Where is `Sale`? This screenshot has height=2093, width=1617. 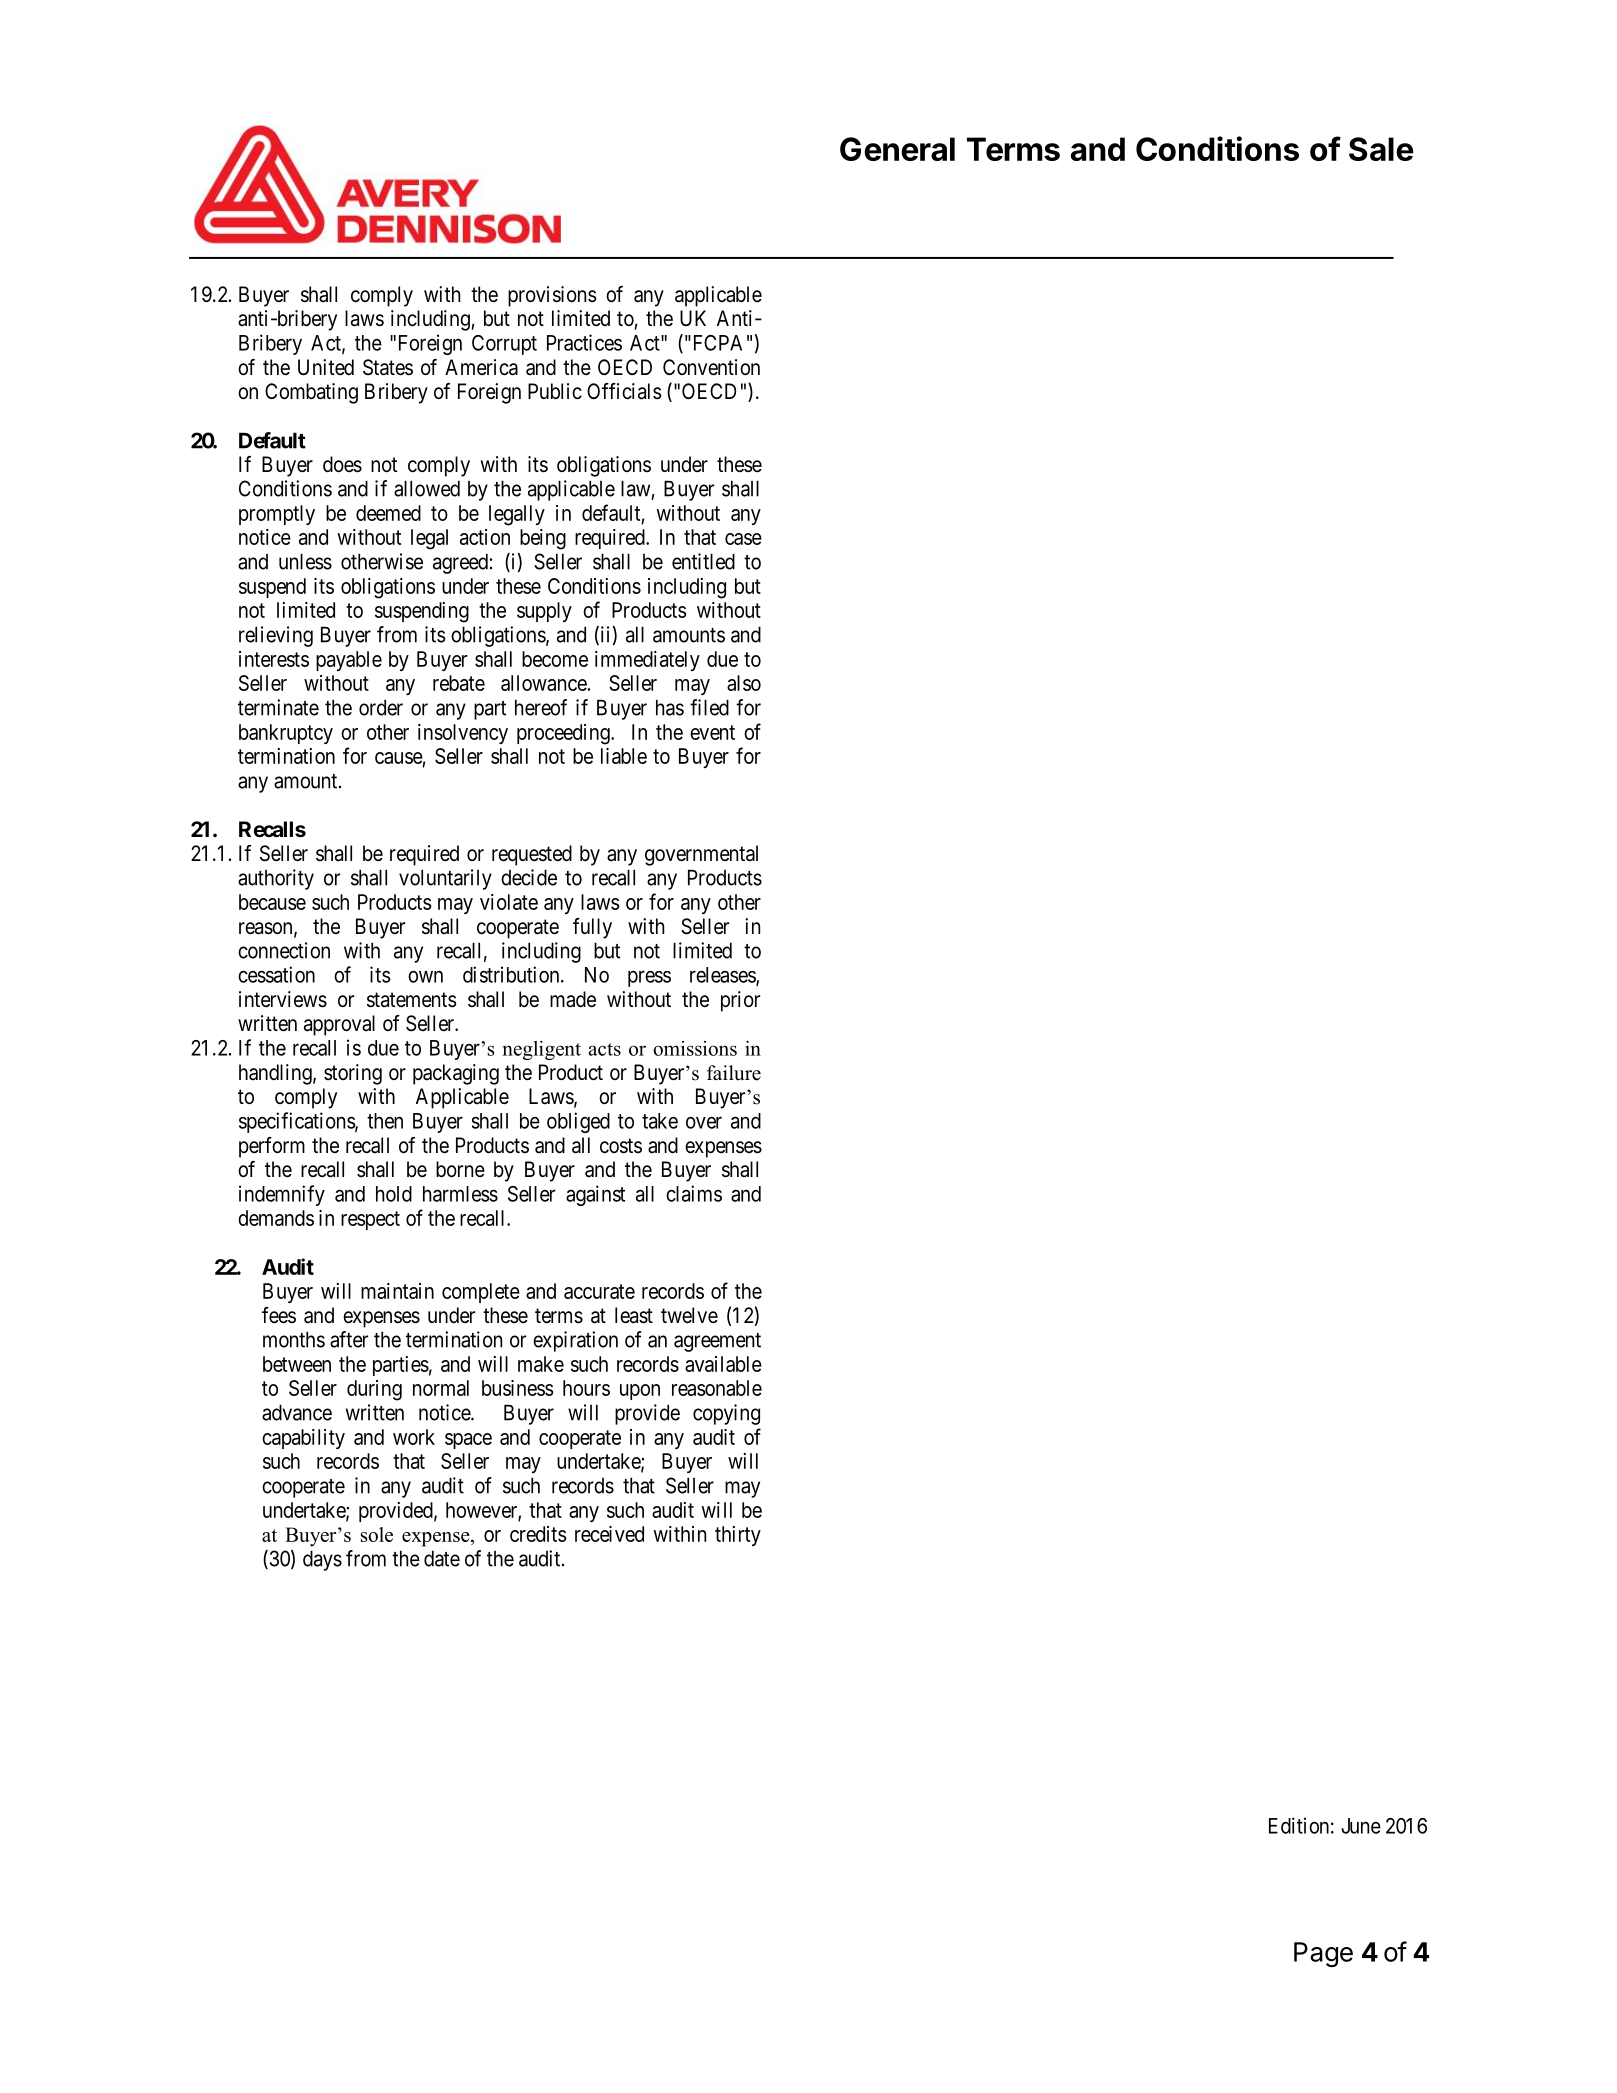 Sale is located at coordinates (1381, 149).
